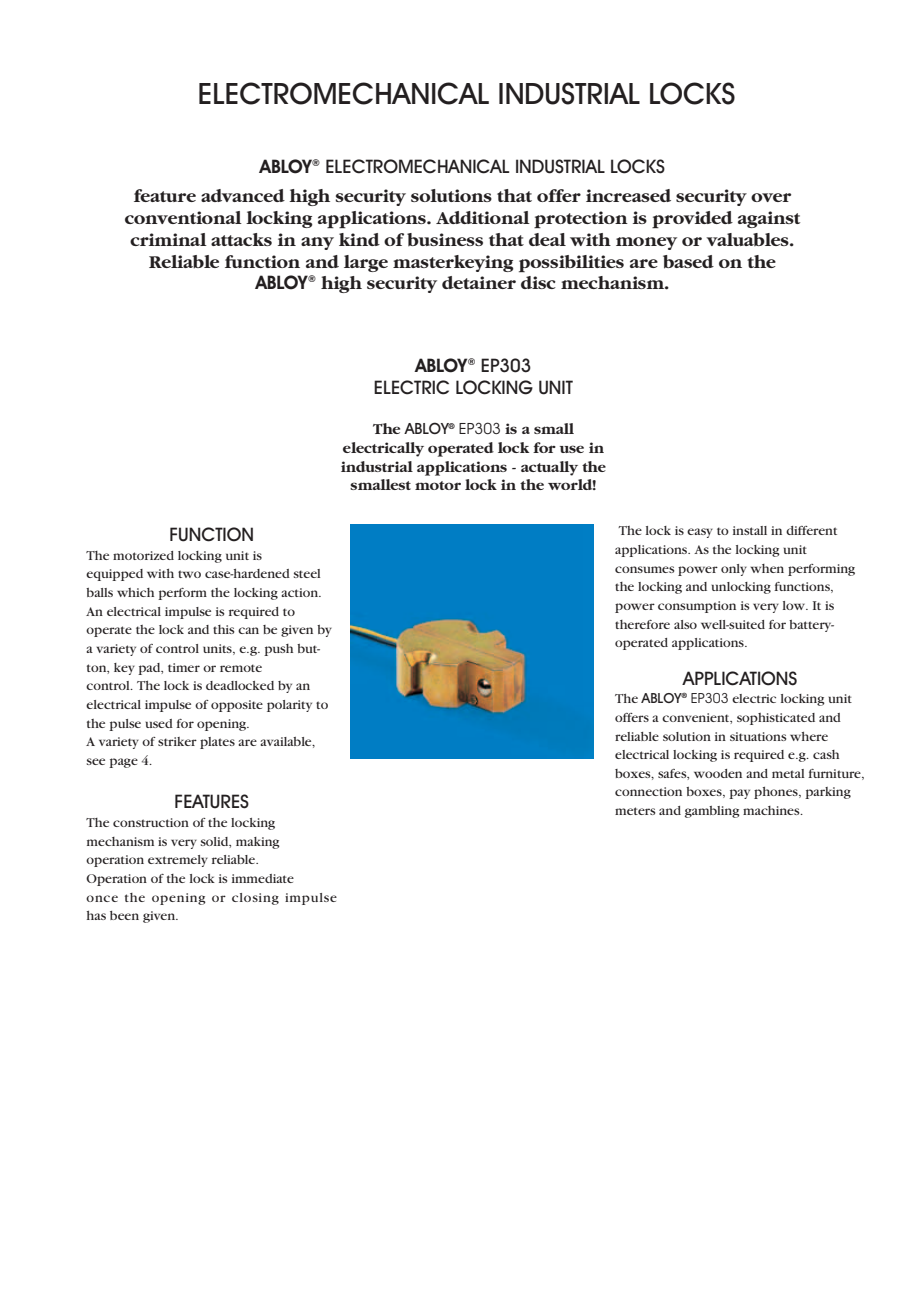  Describe the element at coordinates (758, 736) in the document. I see `situations` at that location.
